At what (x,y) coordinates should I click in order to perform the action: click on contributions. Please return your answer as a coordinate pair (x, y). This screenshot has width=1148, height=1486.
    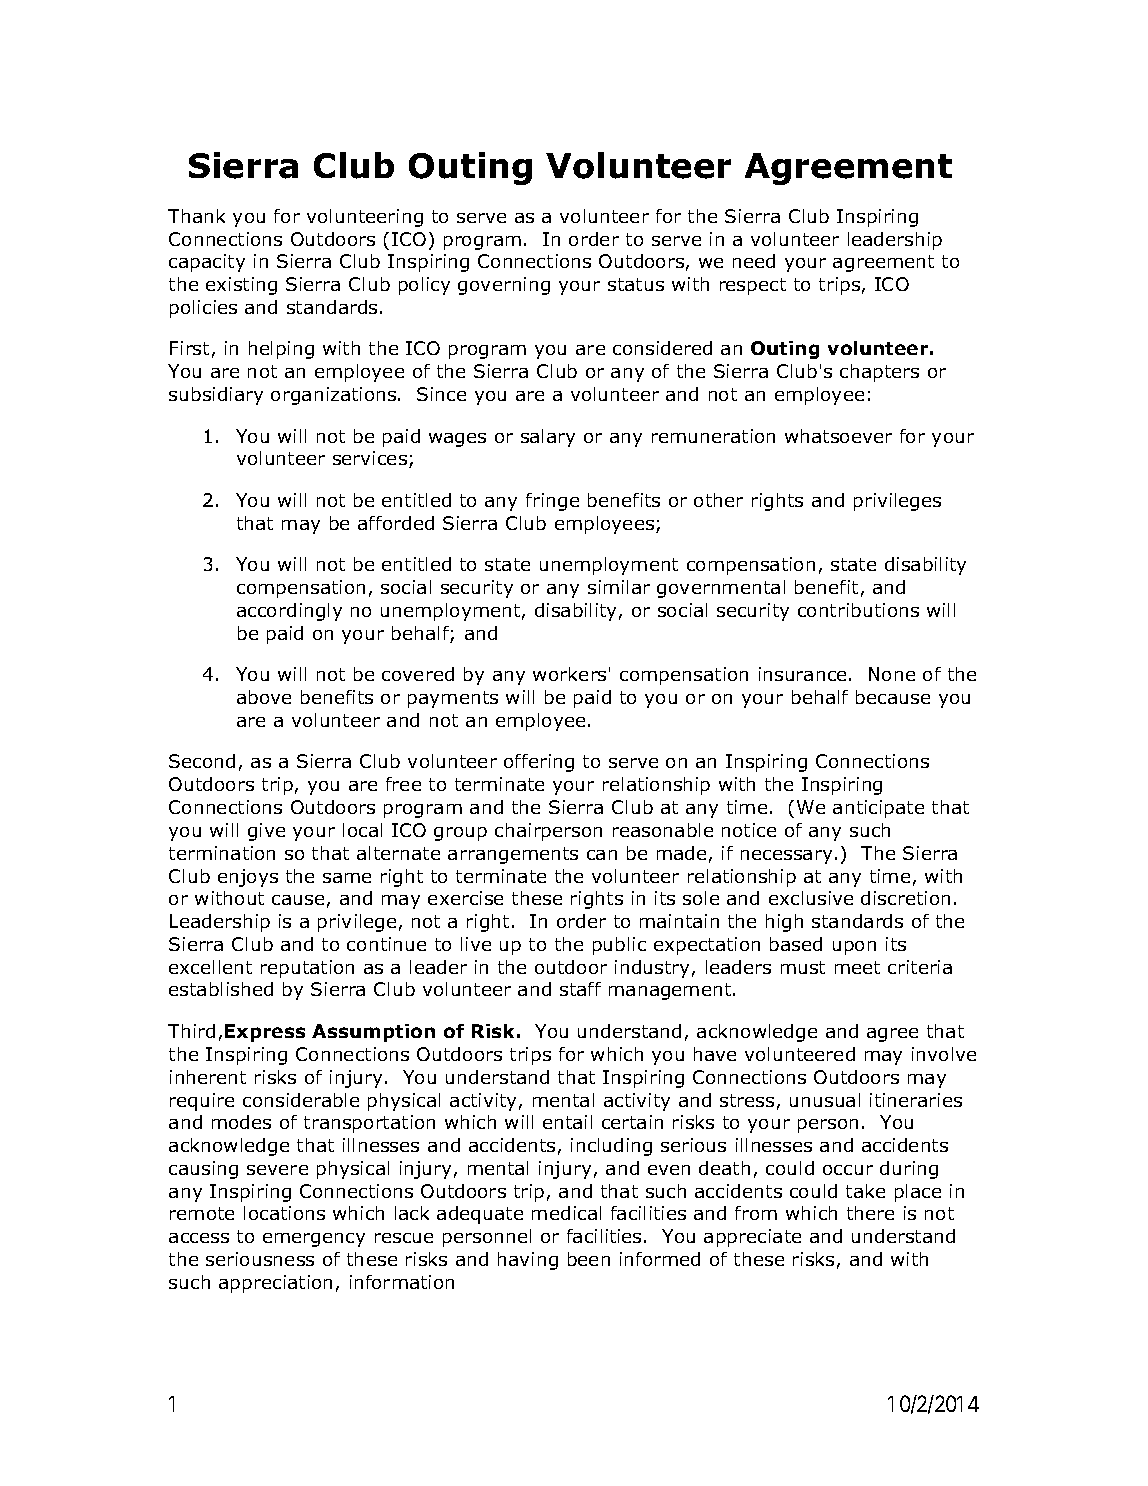
    Looking at the image, I should click on (858, 610).
